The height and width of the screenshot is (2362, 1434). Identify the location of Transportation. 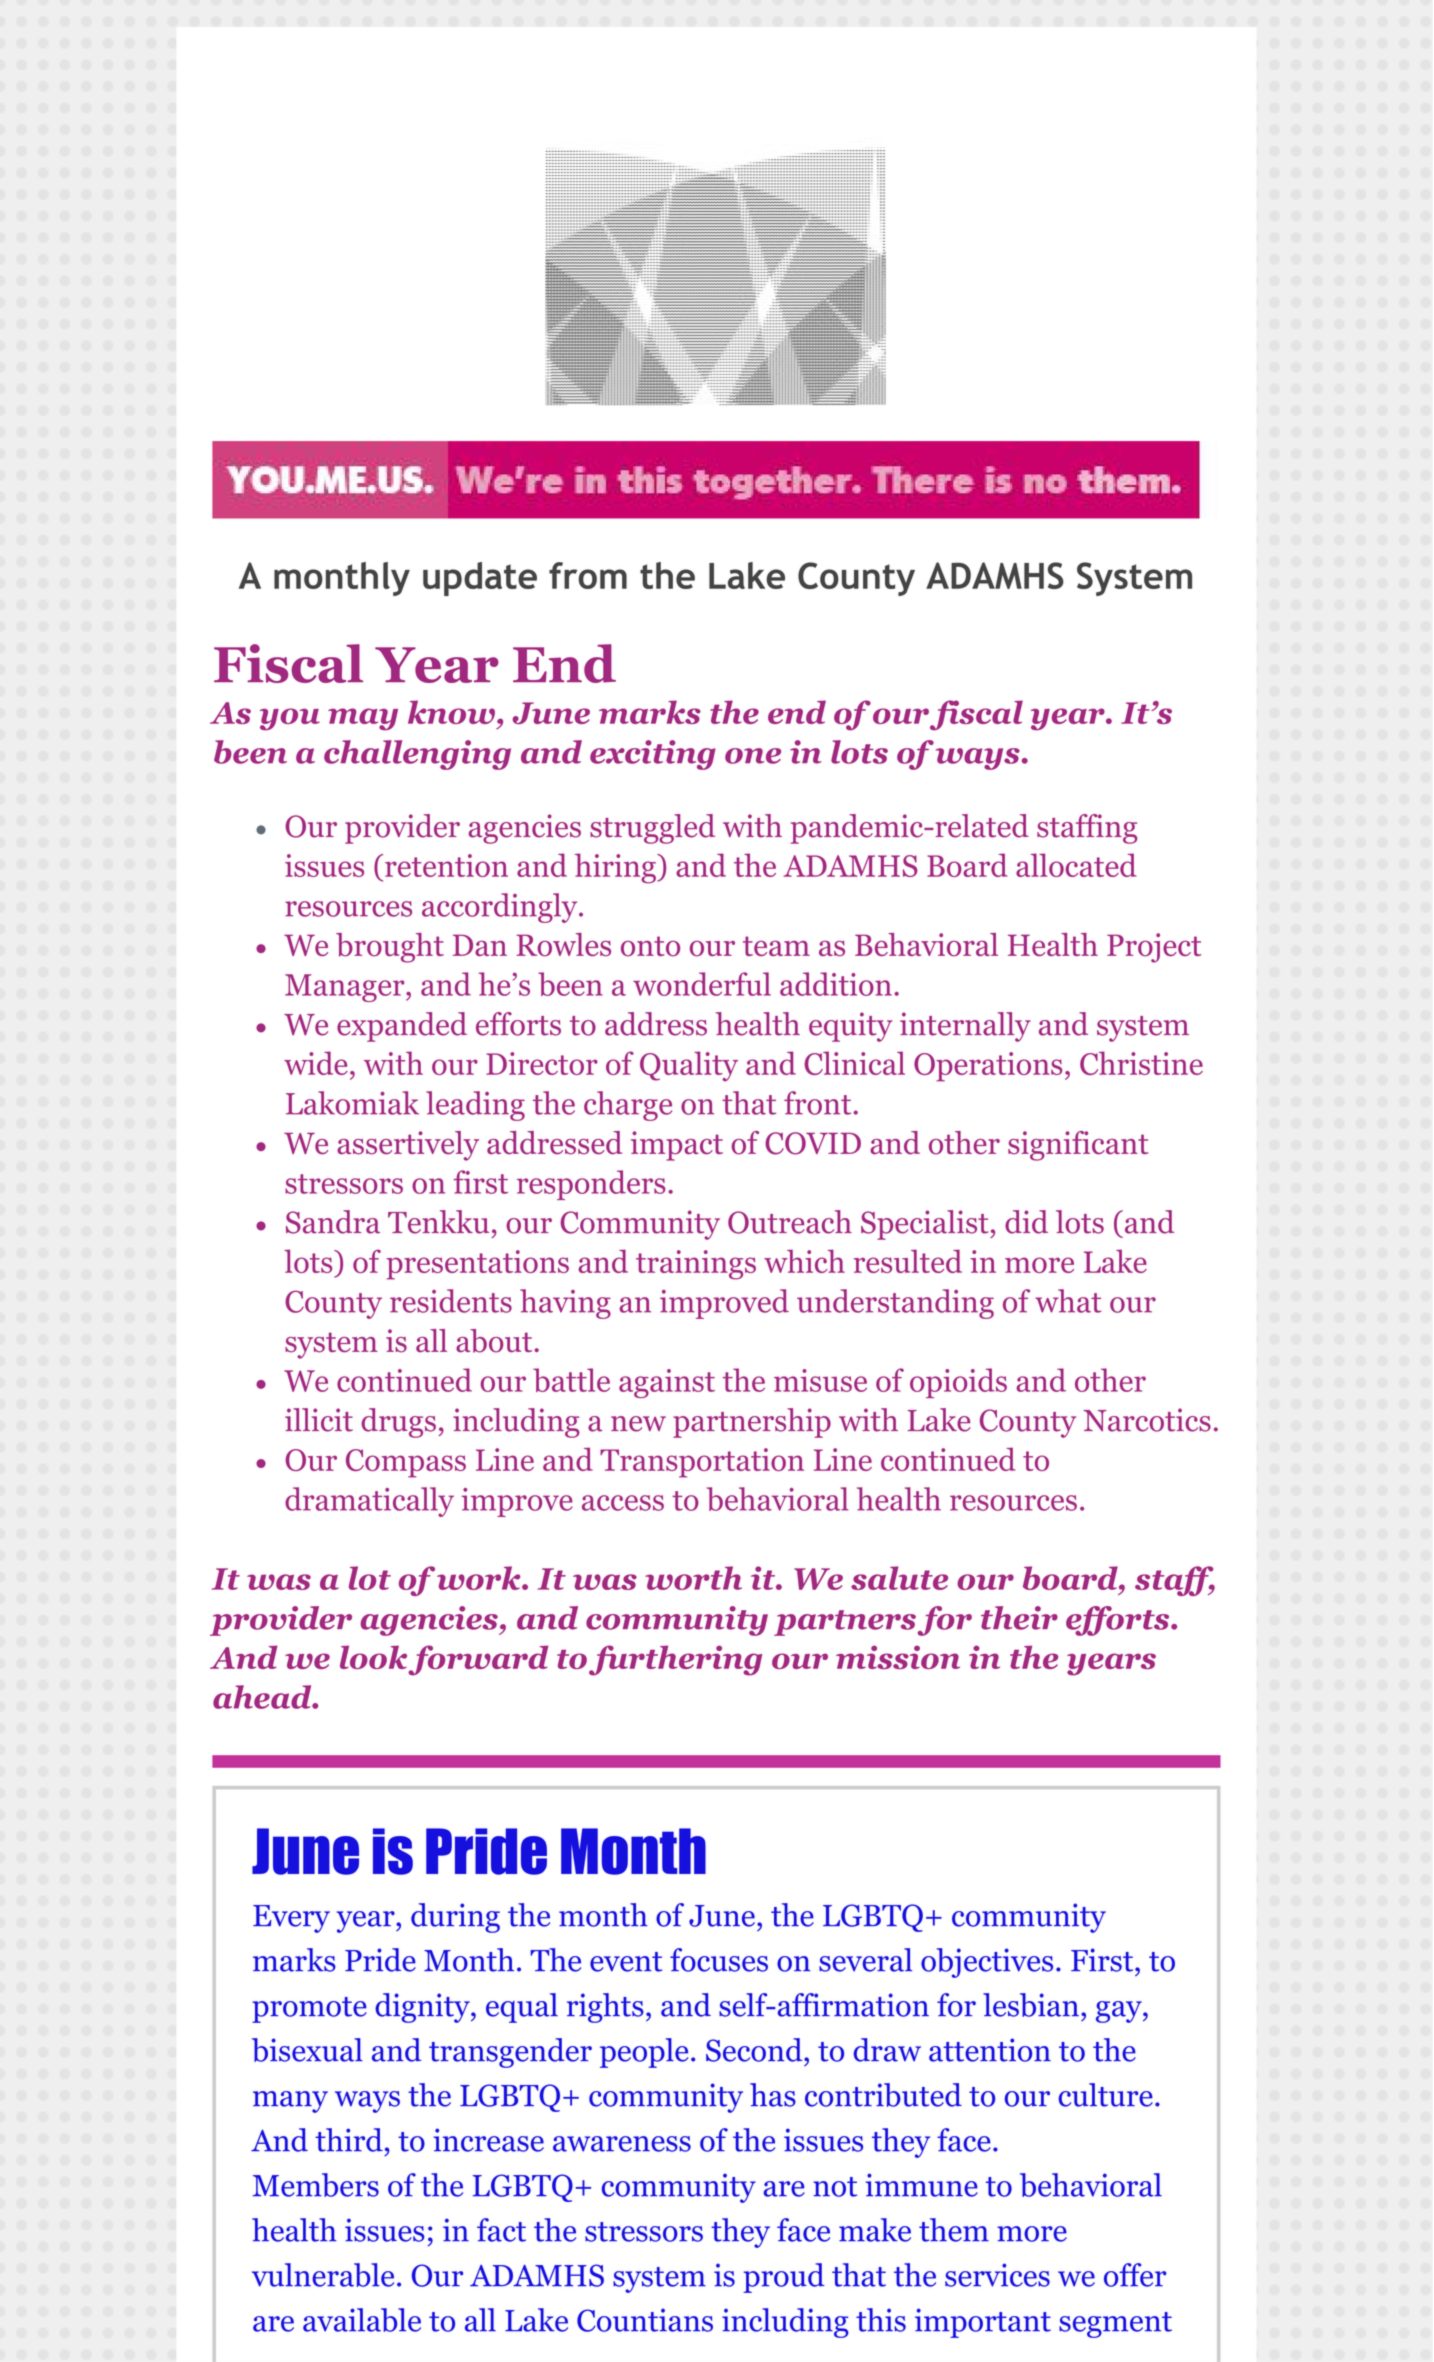
(702, 1463).
